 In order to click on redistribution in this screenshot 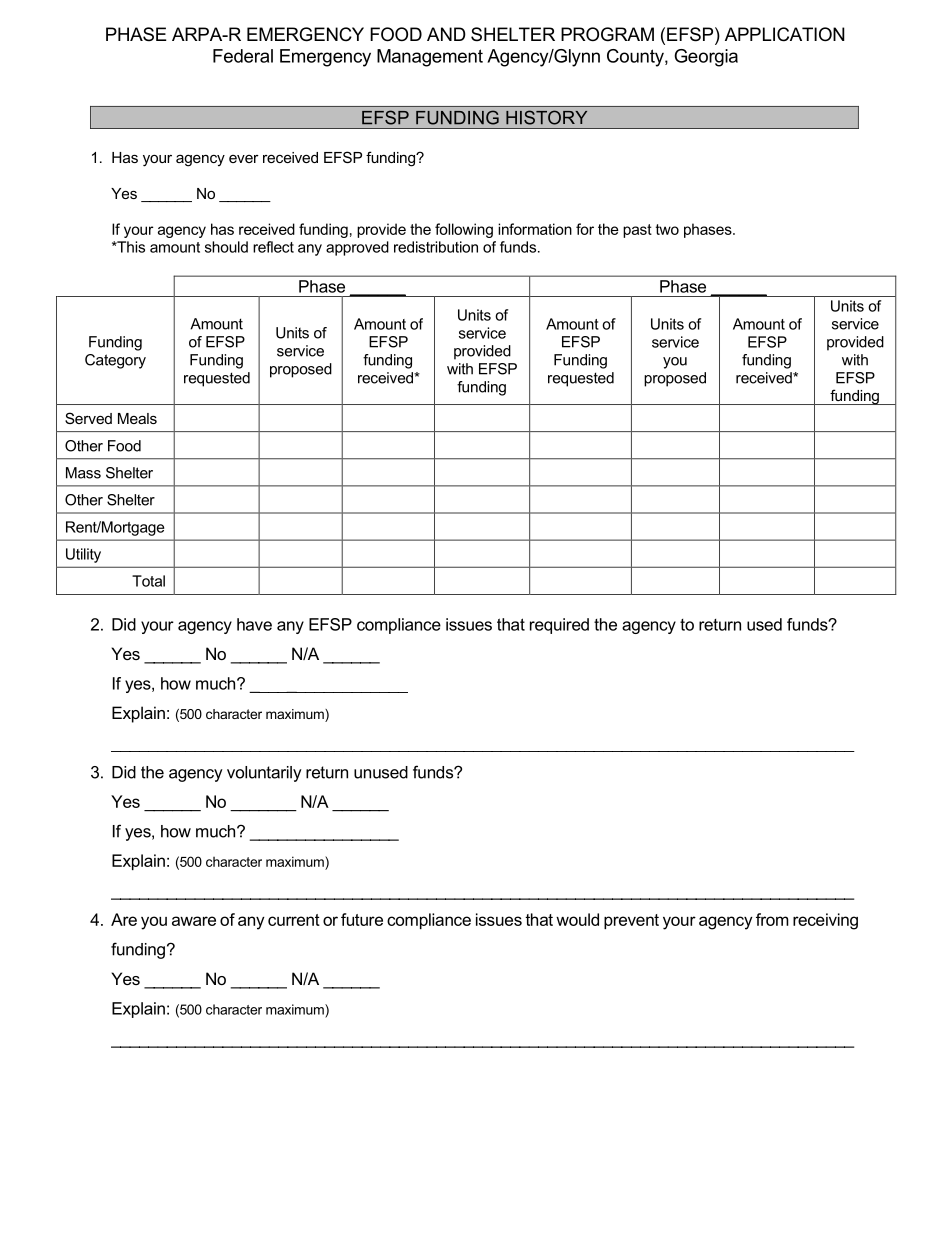, I will do `click(436, 247)`.
